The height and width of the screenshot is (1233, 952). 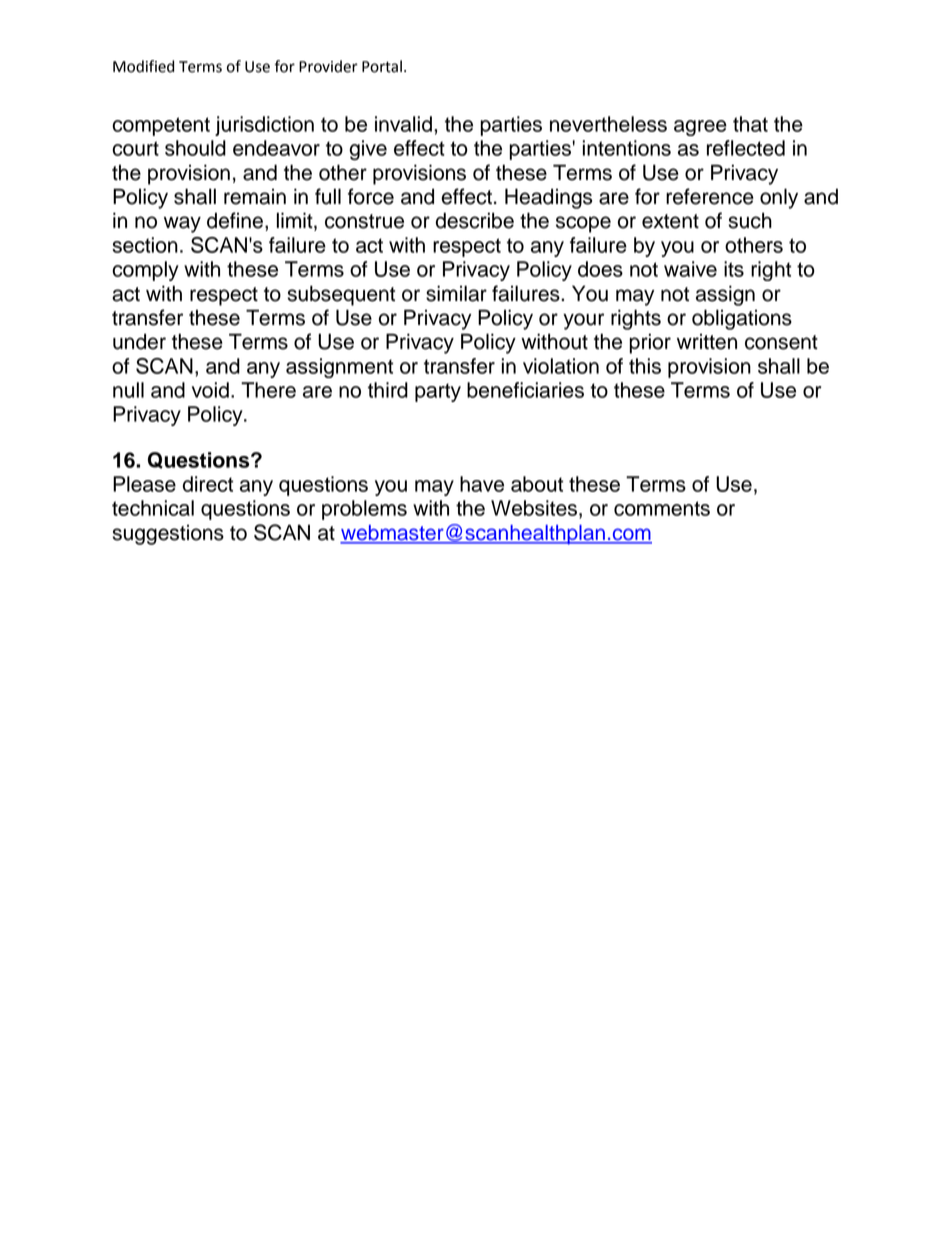 I want to click on describe, so click(x=475, y=220).
